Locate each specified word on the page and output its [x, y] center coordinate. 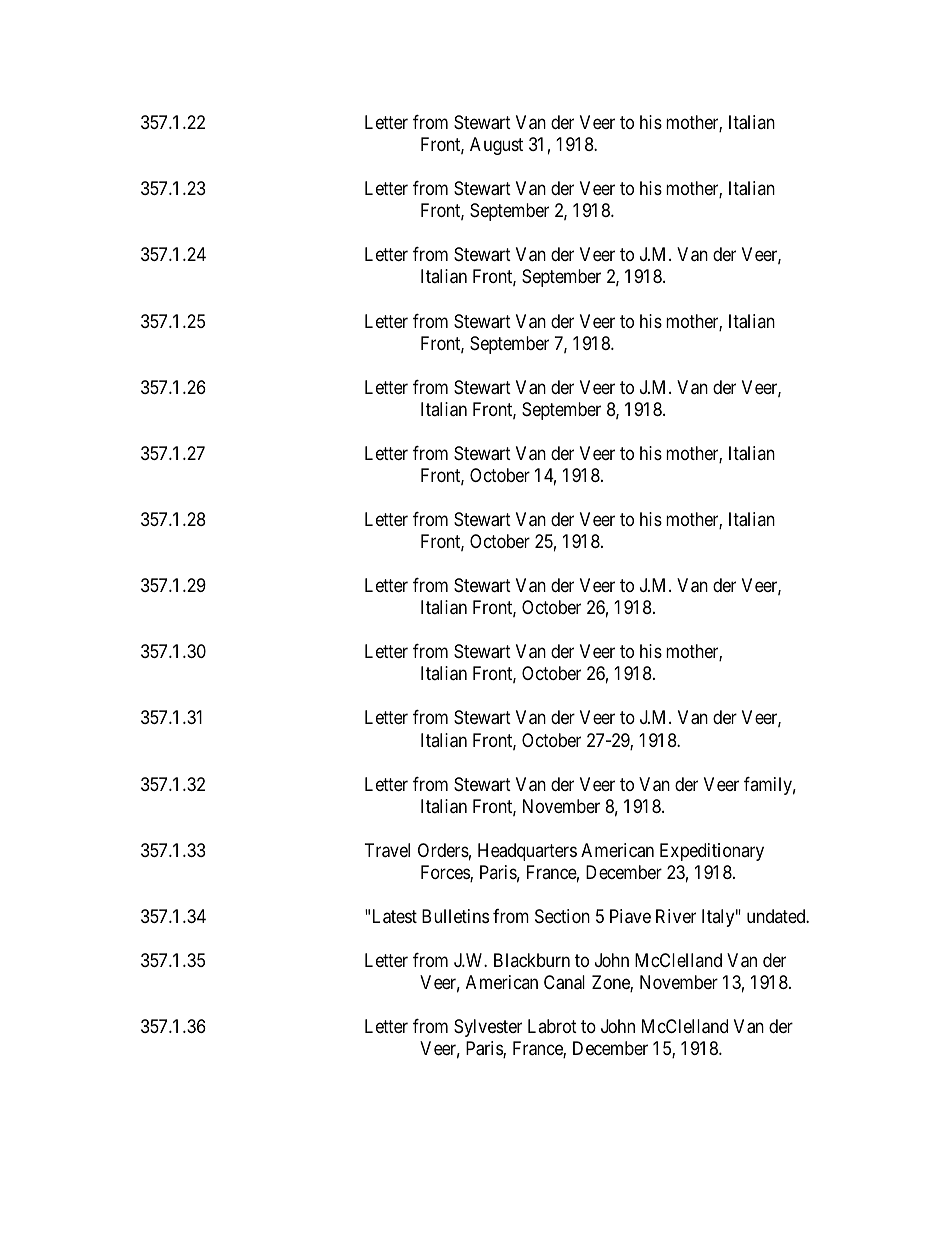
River [676, 916]
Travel [387, 850]
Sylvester [488, 1028]
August [496, 146]
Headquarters [527, 852]
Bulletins [455, 916]
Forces [446, 873]
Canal [564, 982]
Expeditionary [712, 852]
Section [562, 916]
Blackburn [532, 960]
